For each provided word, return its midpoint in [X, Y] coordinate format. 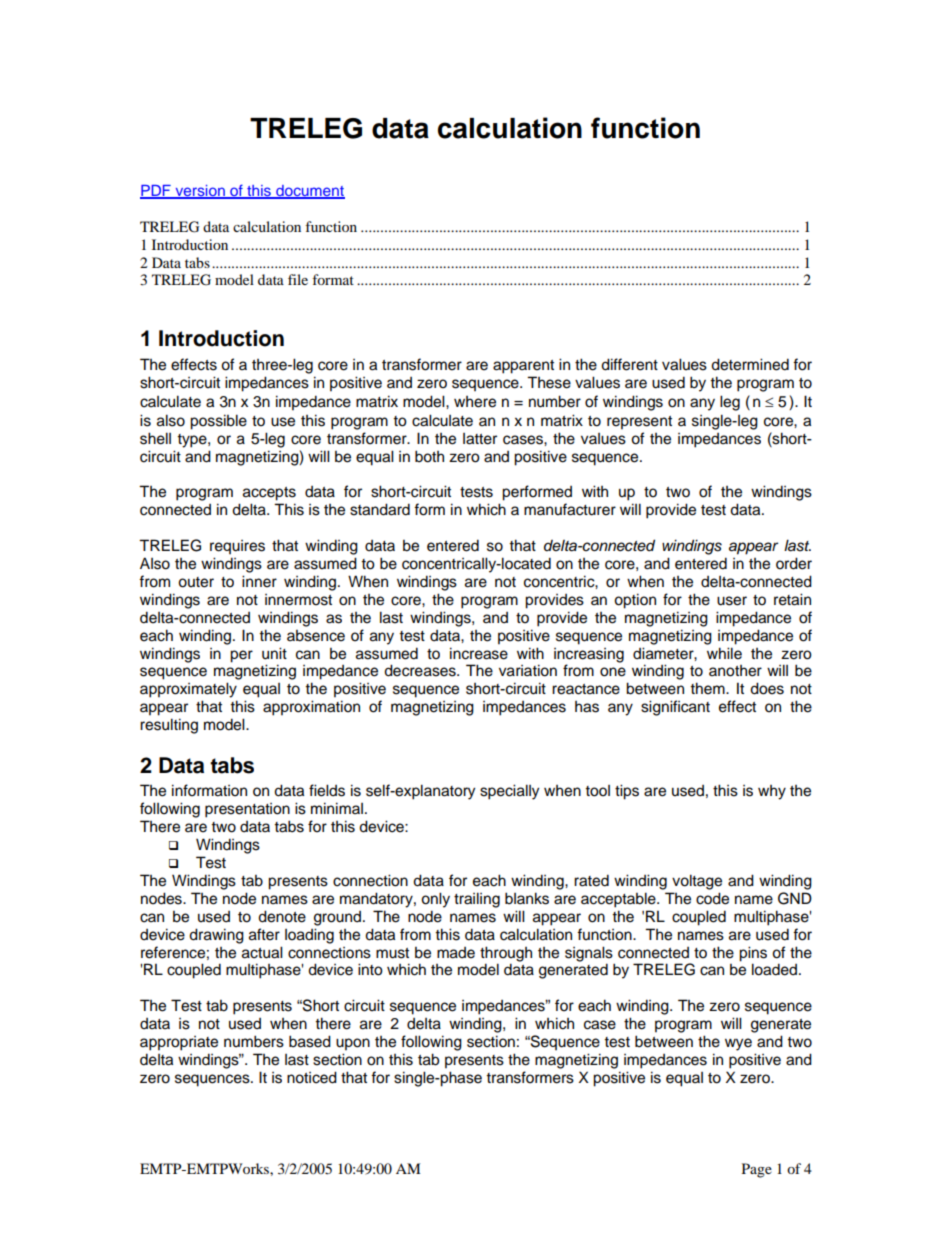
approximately [188, 690]
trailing [477, 900]
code [712, 898]
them [708, 688]
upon [353, 1044]
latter [480, 439]
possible [218, 422]
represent [639, 423]
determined [750, 364]
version [200, 192]
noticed [312, 1077]
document [309, 192]
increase [479, 653]
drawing [216, 936]
